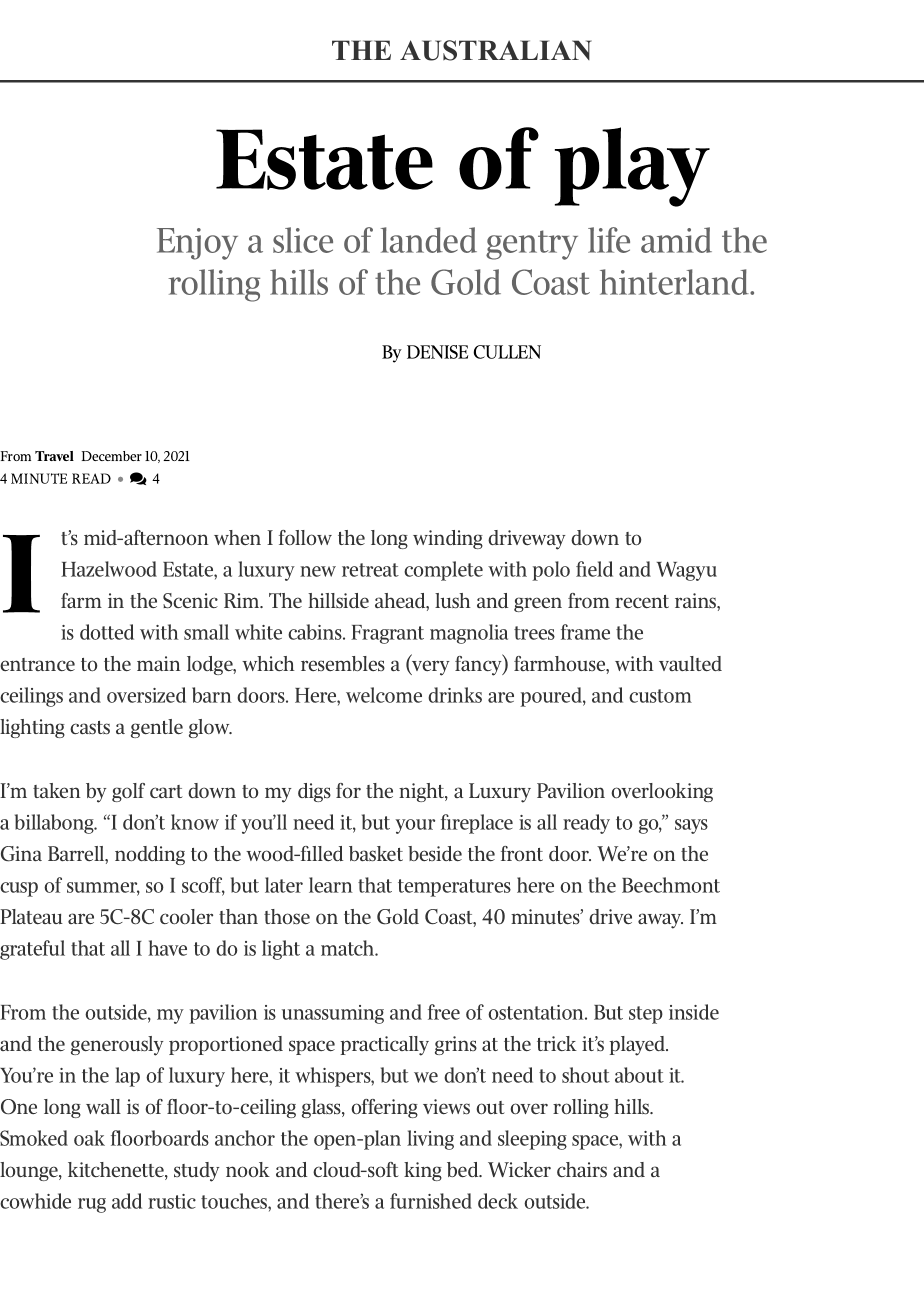  I want to click on frame, so click(585, 632).
